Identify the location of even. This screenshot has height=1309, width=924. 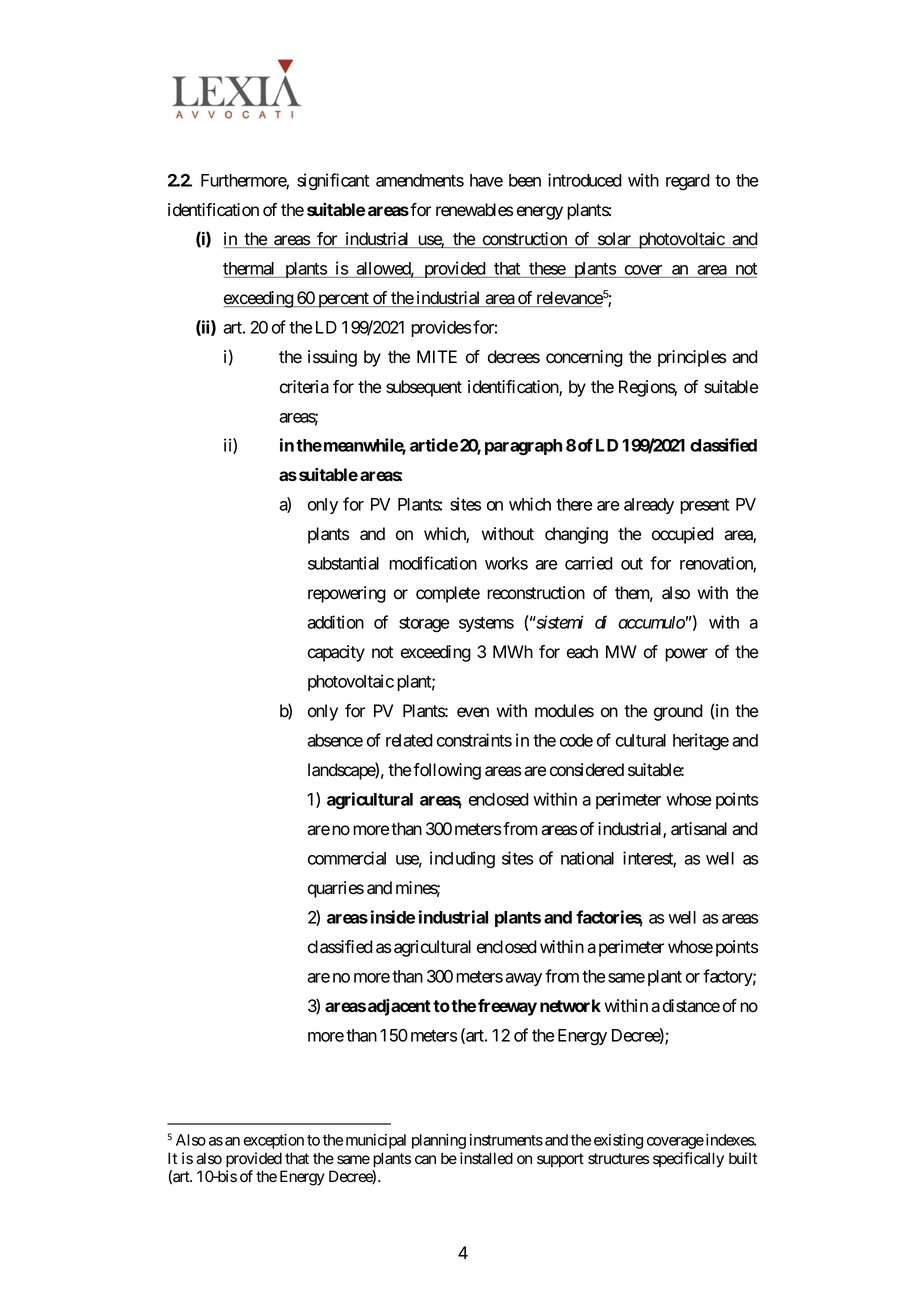
(473, 712).
